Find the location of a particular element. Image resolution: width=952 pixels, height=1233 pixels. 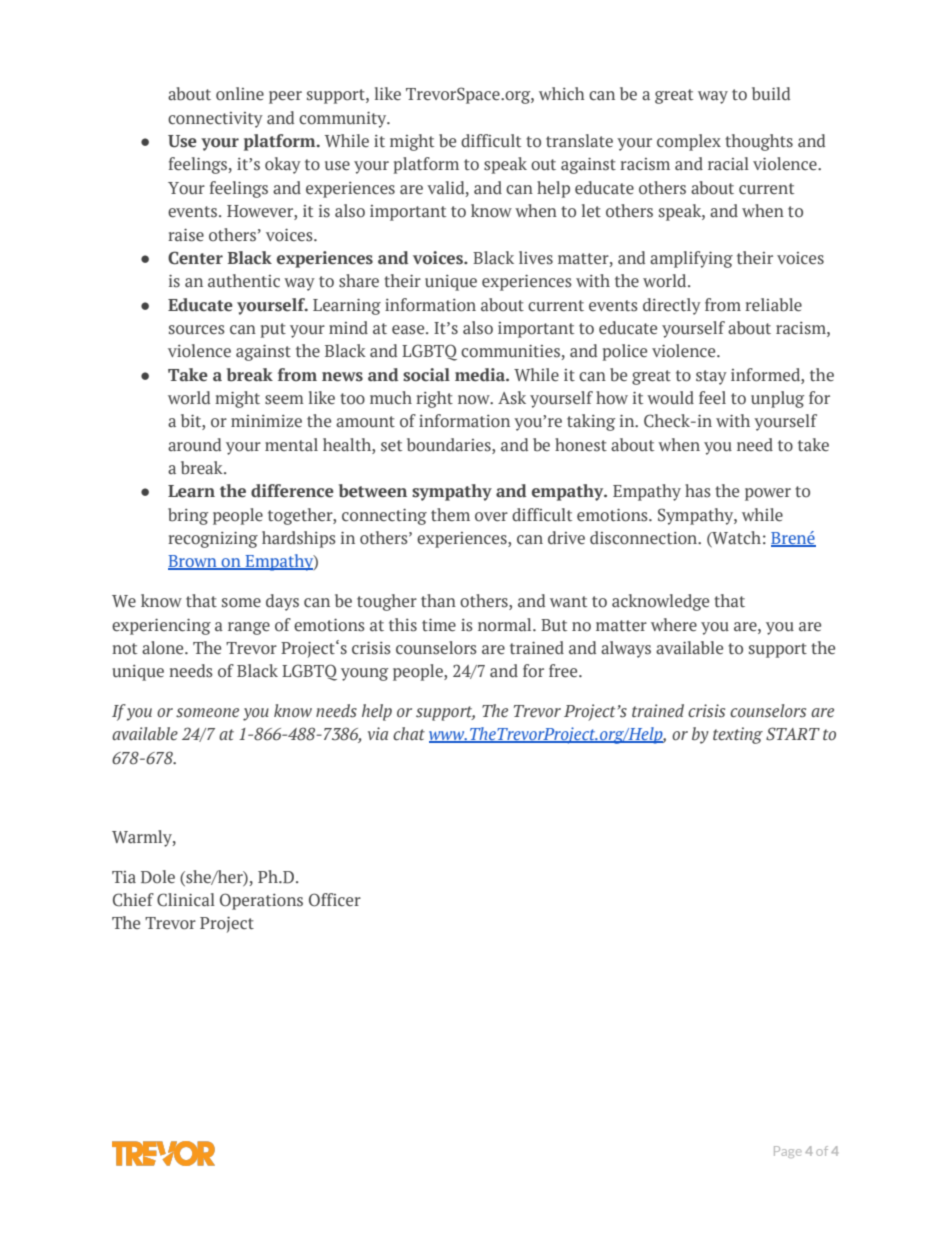

chat is located at coordinates (409, 734).
